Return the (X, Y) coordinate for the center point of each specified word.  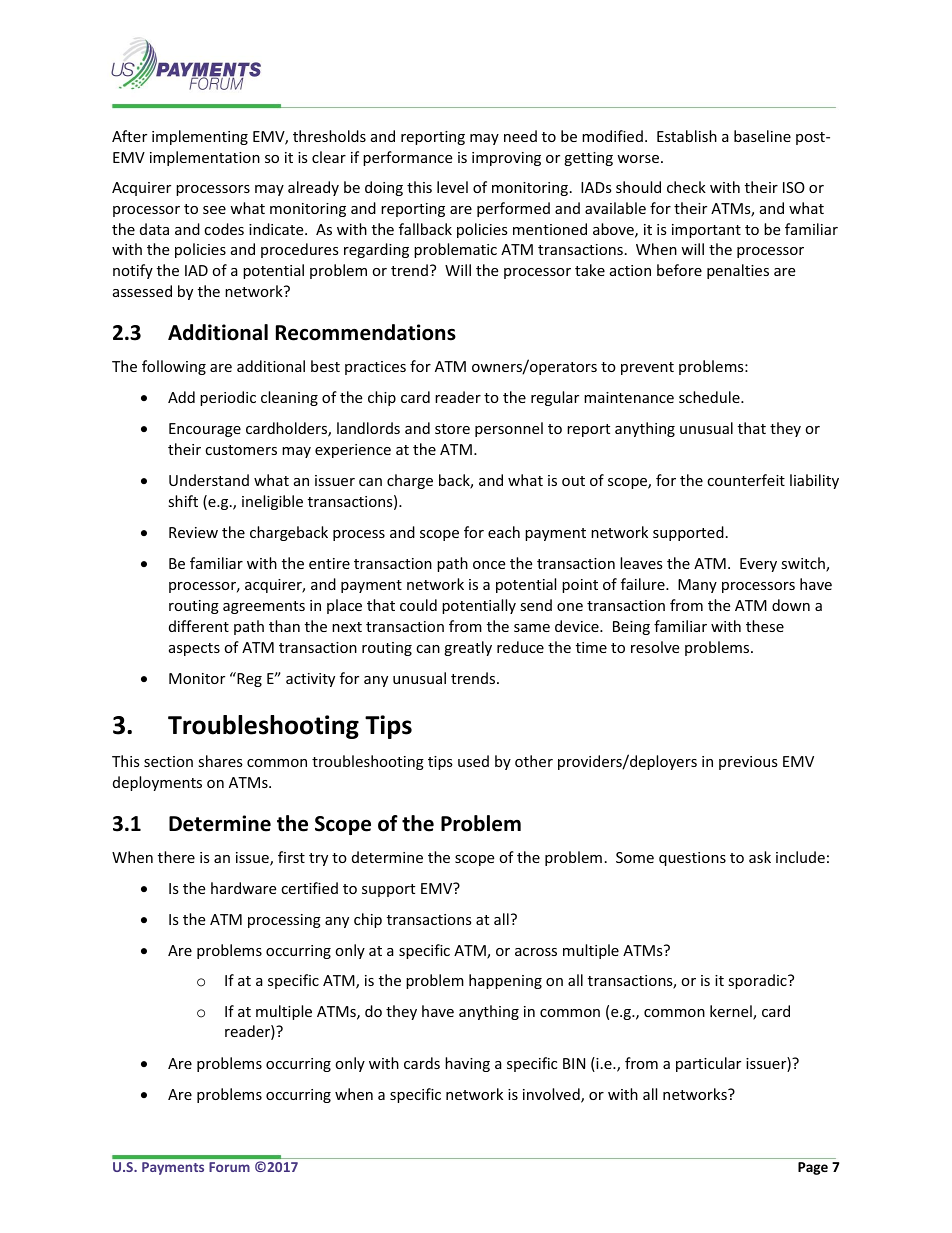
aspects (194, 649)
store (452, 429)
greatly (468, 648)
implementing (200, 137)
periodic (228, 398)
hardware (243, 888)
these (765, 626)
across (536, 952)
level (452, 187)
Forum (229, 1167)
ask (760, 857)
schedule (710, 397)
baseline (762, 136)
